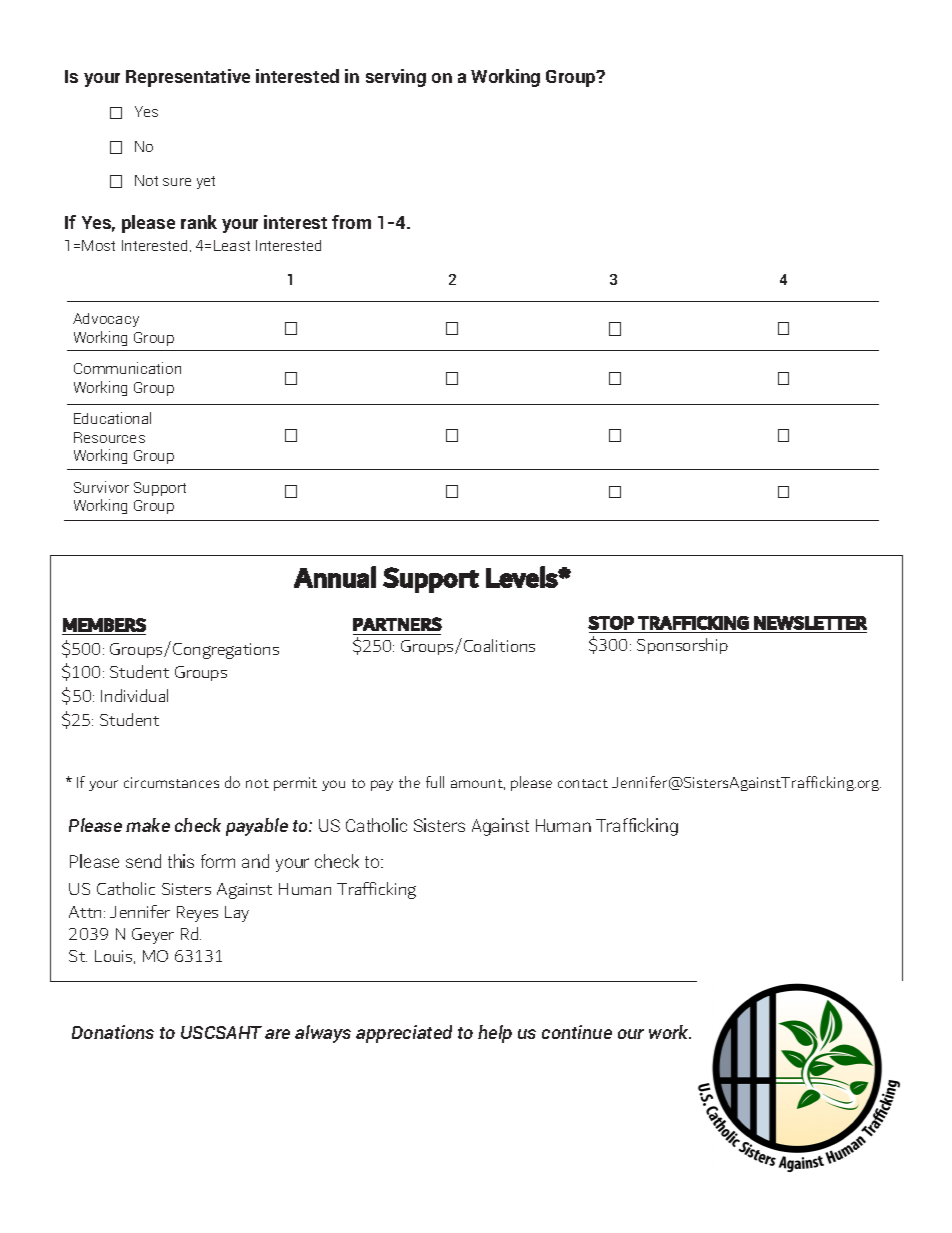 This screenshot has width=952, height=1233. What do you see at coordinates (104, 625) in the screenshot?
I see `MEMBERS` at bounding box center [104, 625].
